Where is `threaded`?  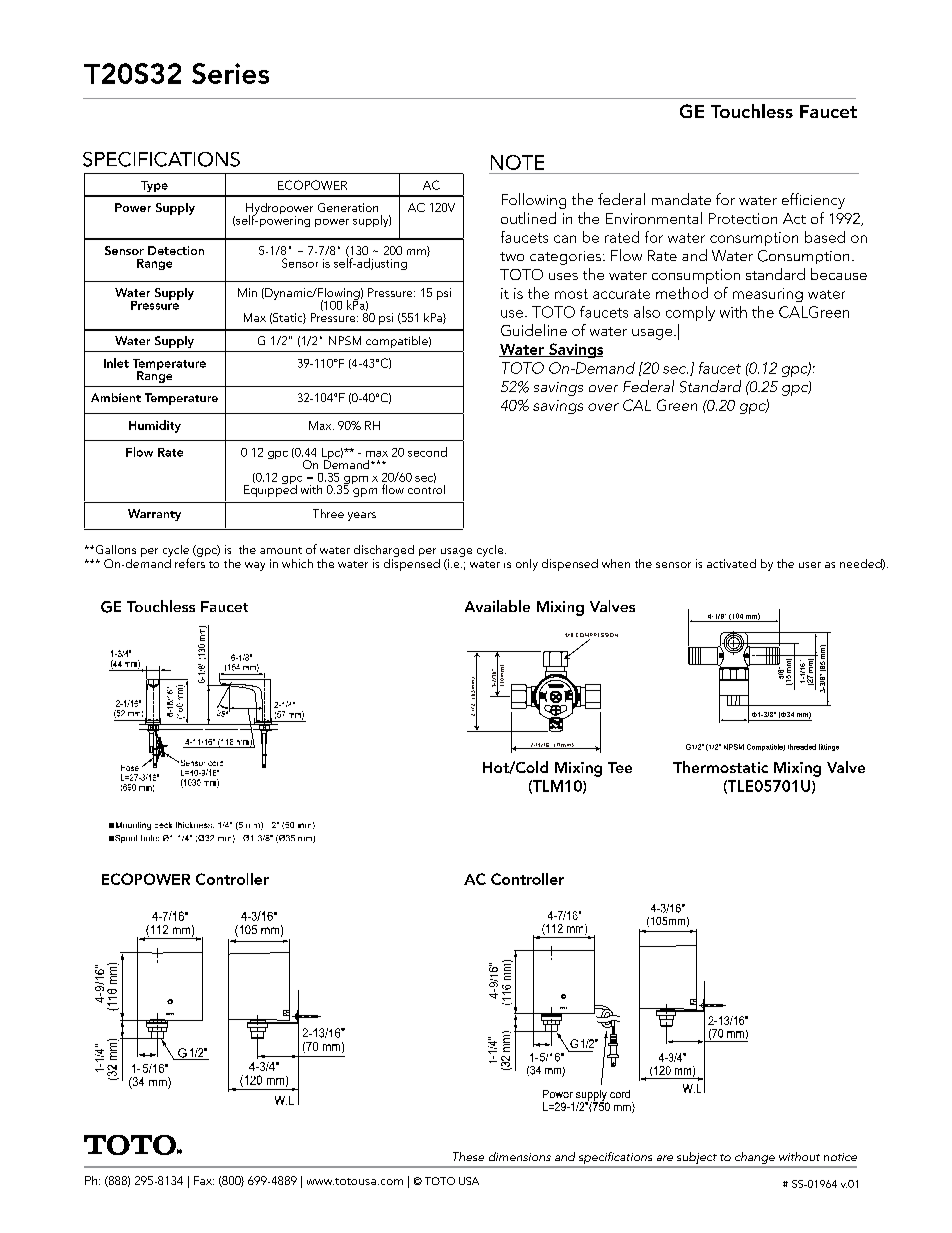 threaded is located at coordinates (802, 747).
